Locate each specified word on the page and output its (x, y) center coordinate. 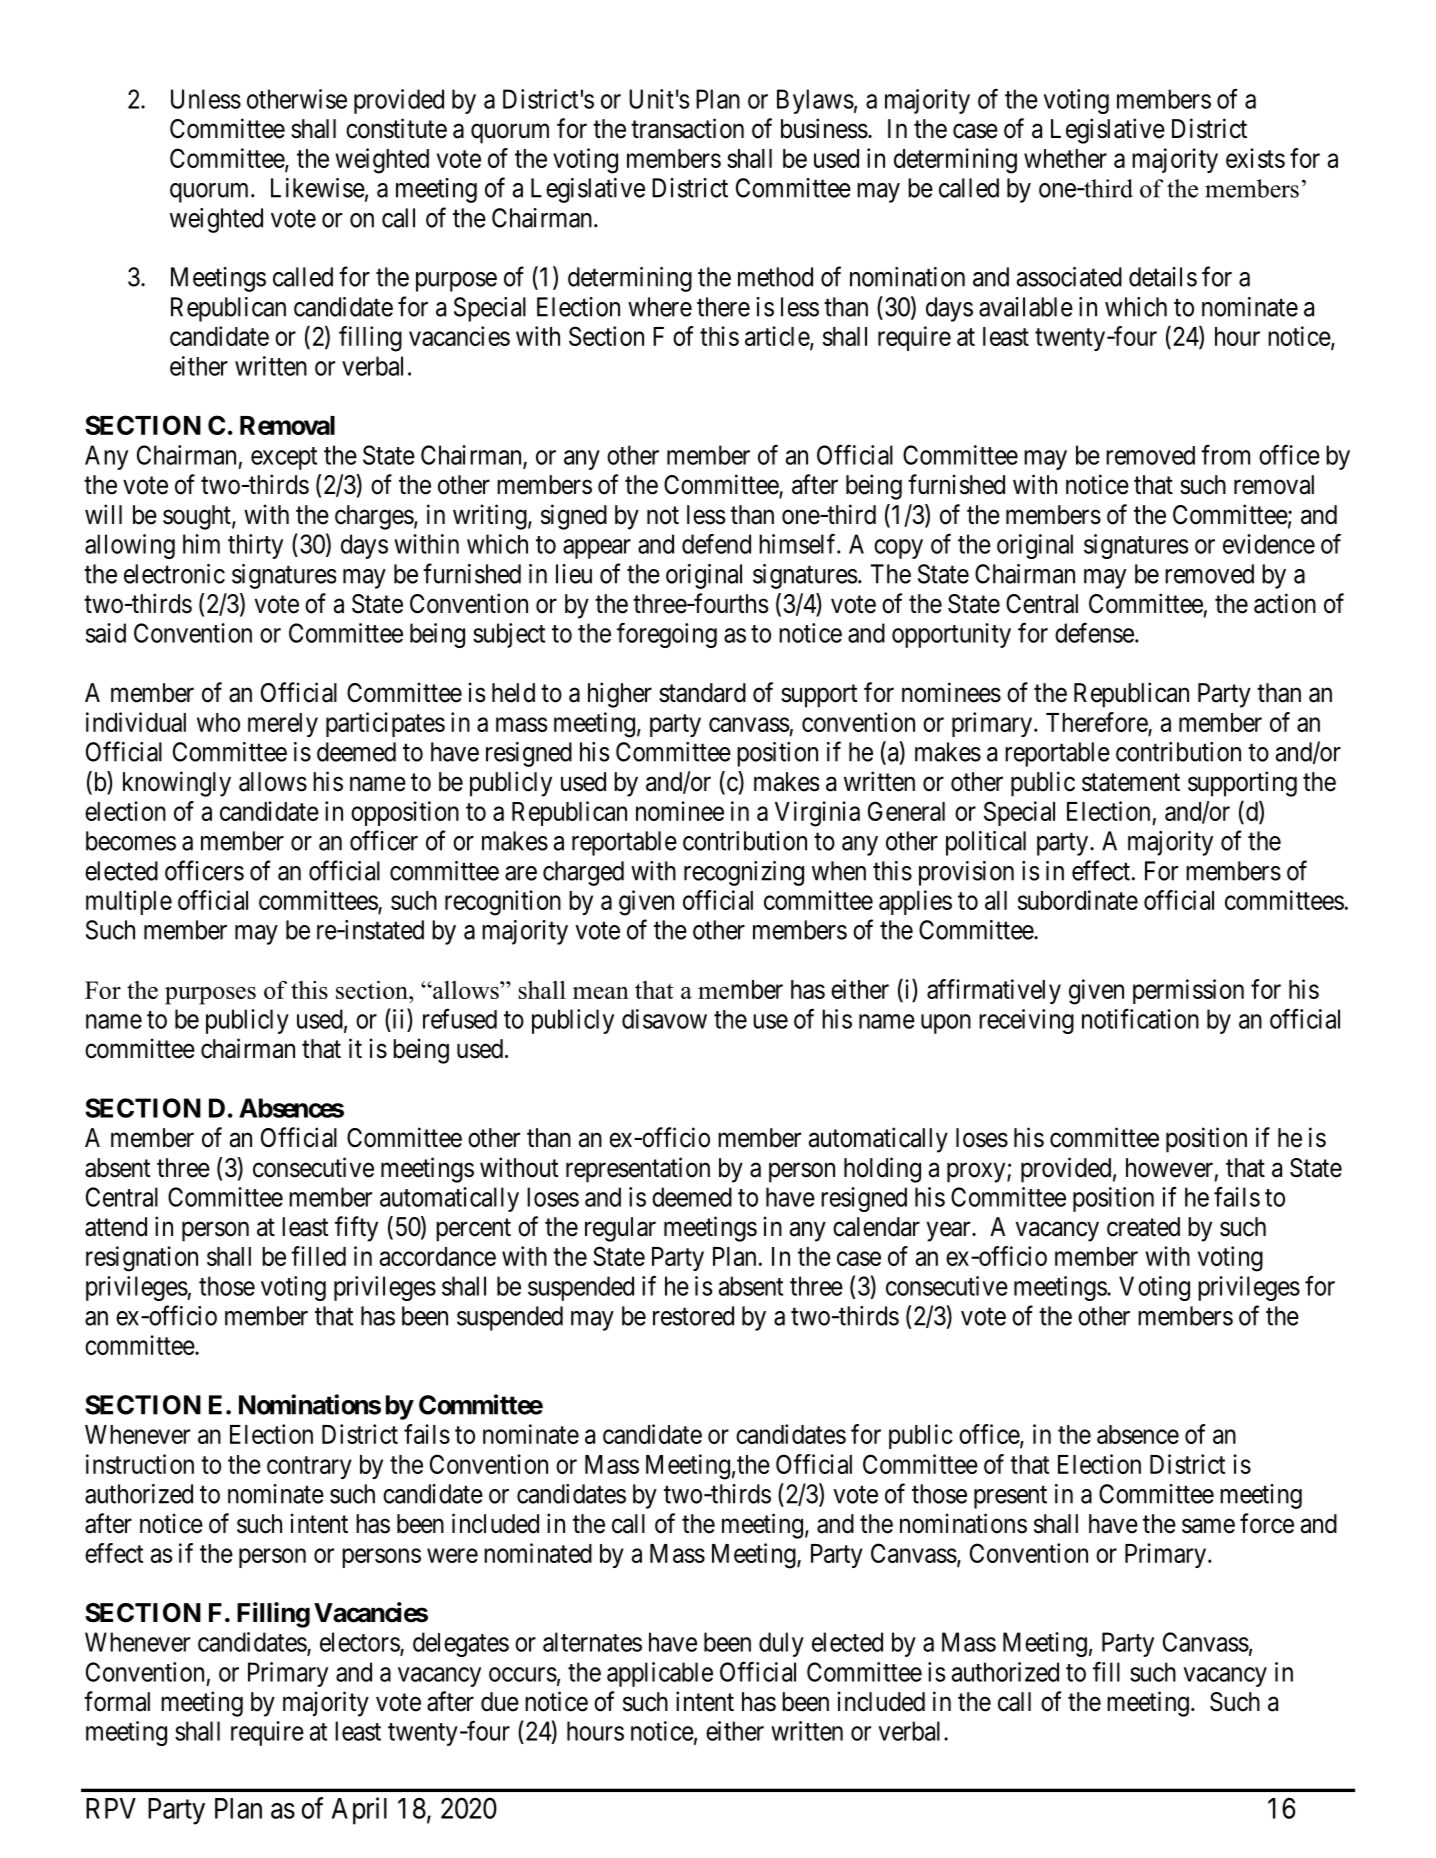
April (359, 1811)
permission (1188, 991)
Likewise (318, 188)
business (824, 128)
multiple (129, 902)
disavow (664, 1019)
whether (1065, 158)
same (1208, 1526)
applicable (660, 1674)
